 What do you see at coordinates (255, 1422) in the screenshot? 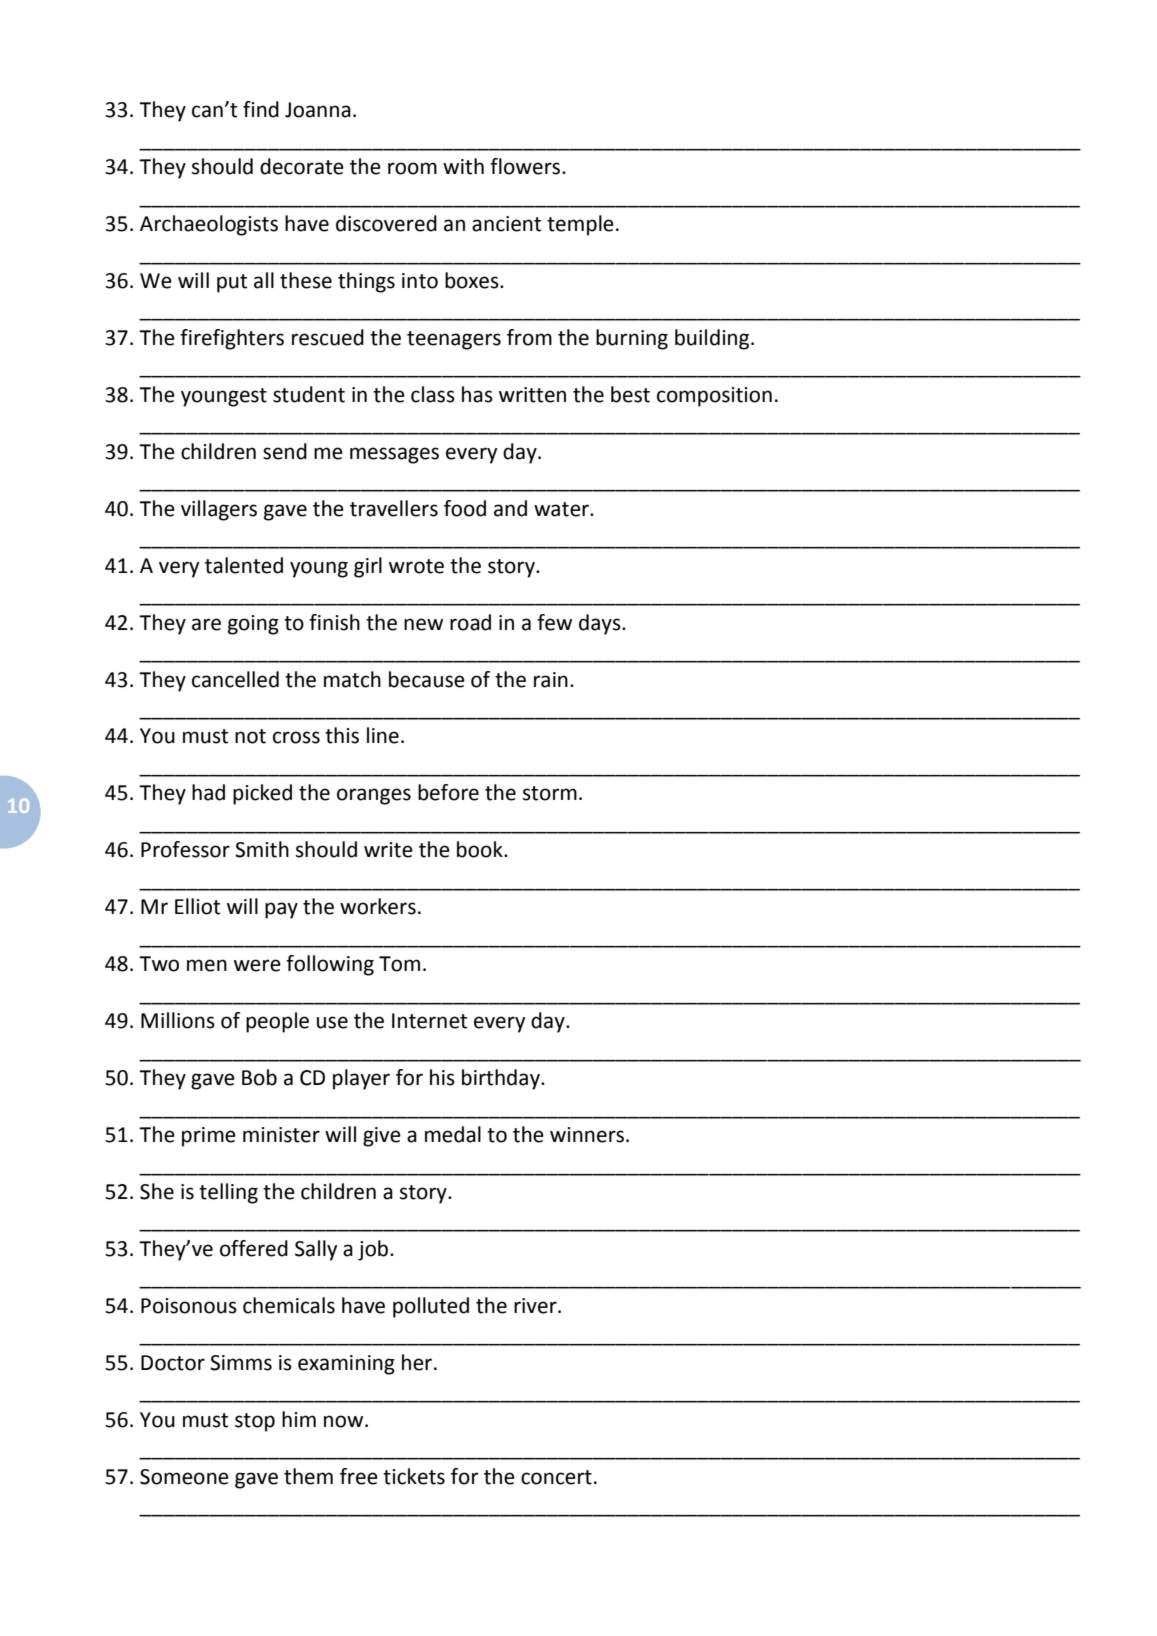
I see `stop` at bounding box center [255, 1422].
